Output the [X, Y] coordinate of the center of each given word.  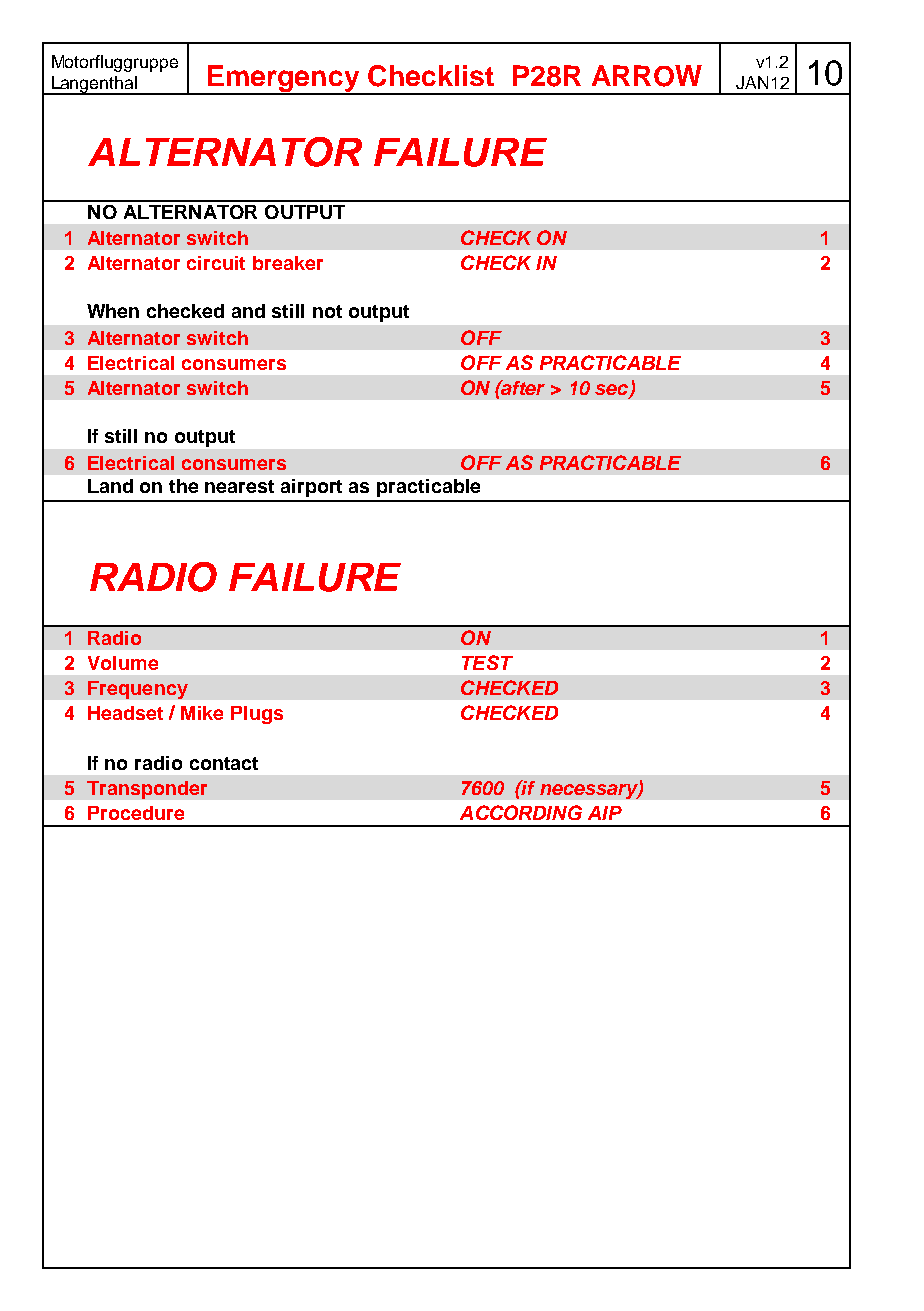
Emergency [283, 80]
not [327, 311]
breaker [288, 263]
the [183, 486]
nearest [239, 486]
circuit [216, 263]
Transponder [147, 790]
